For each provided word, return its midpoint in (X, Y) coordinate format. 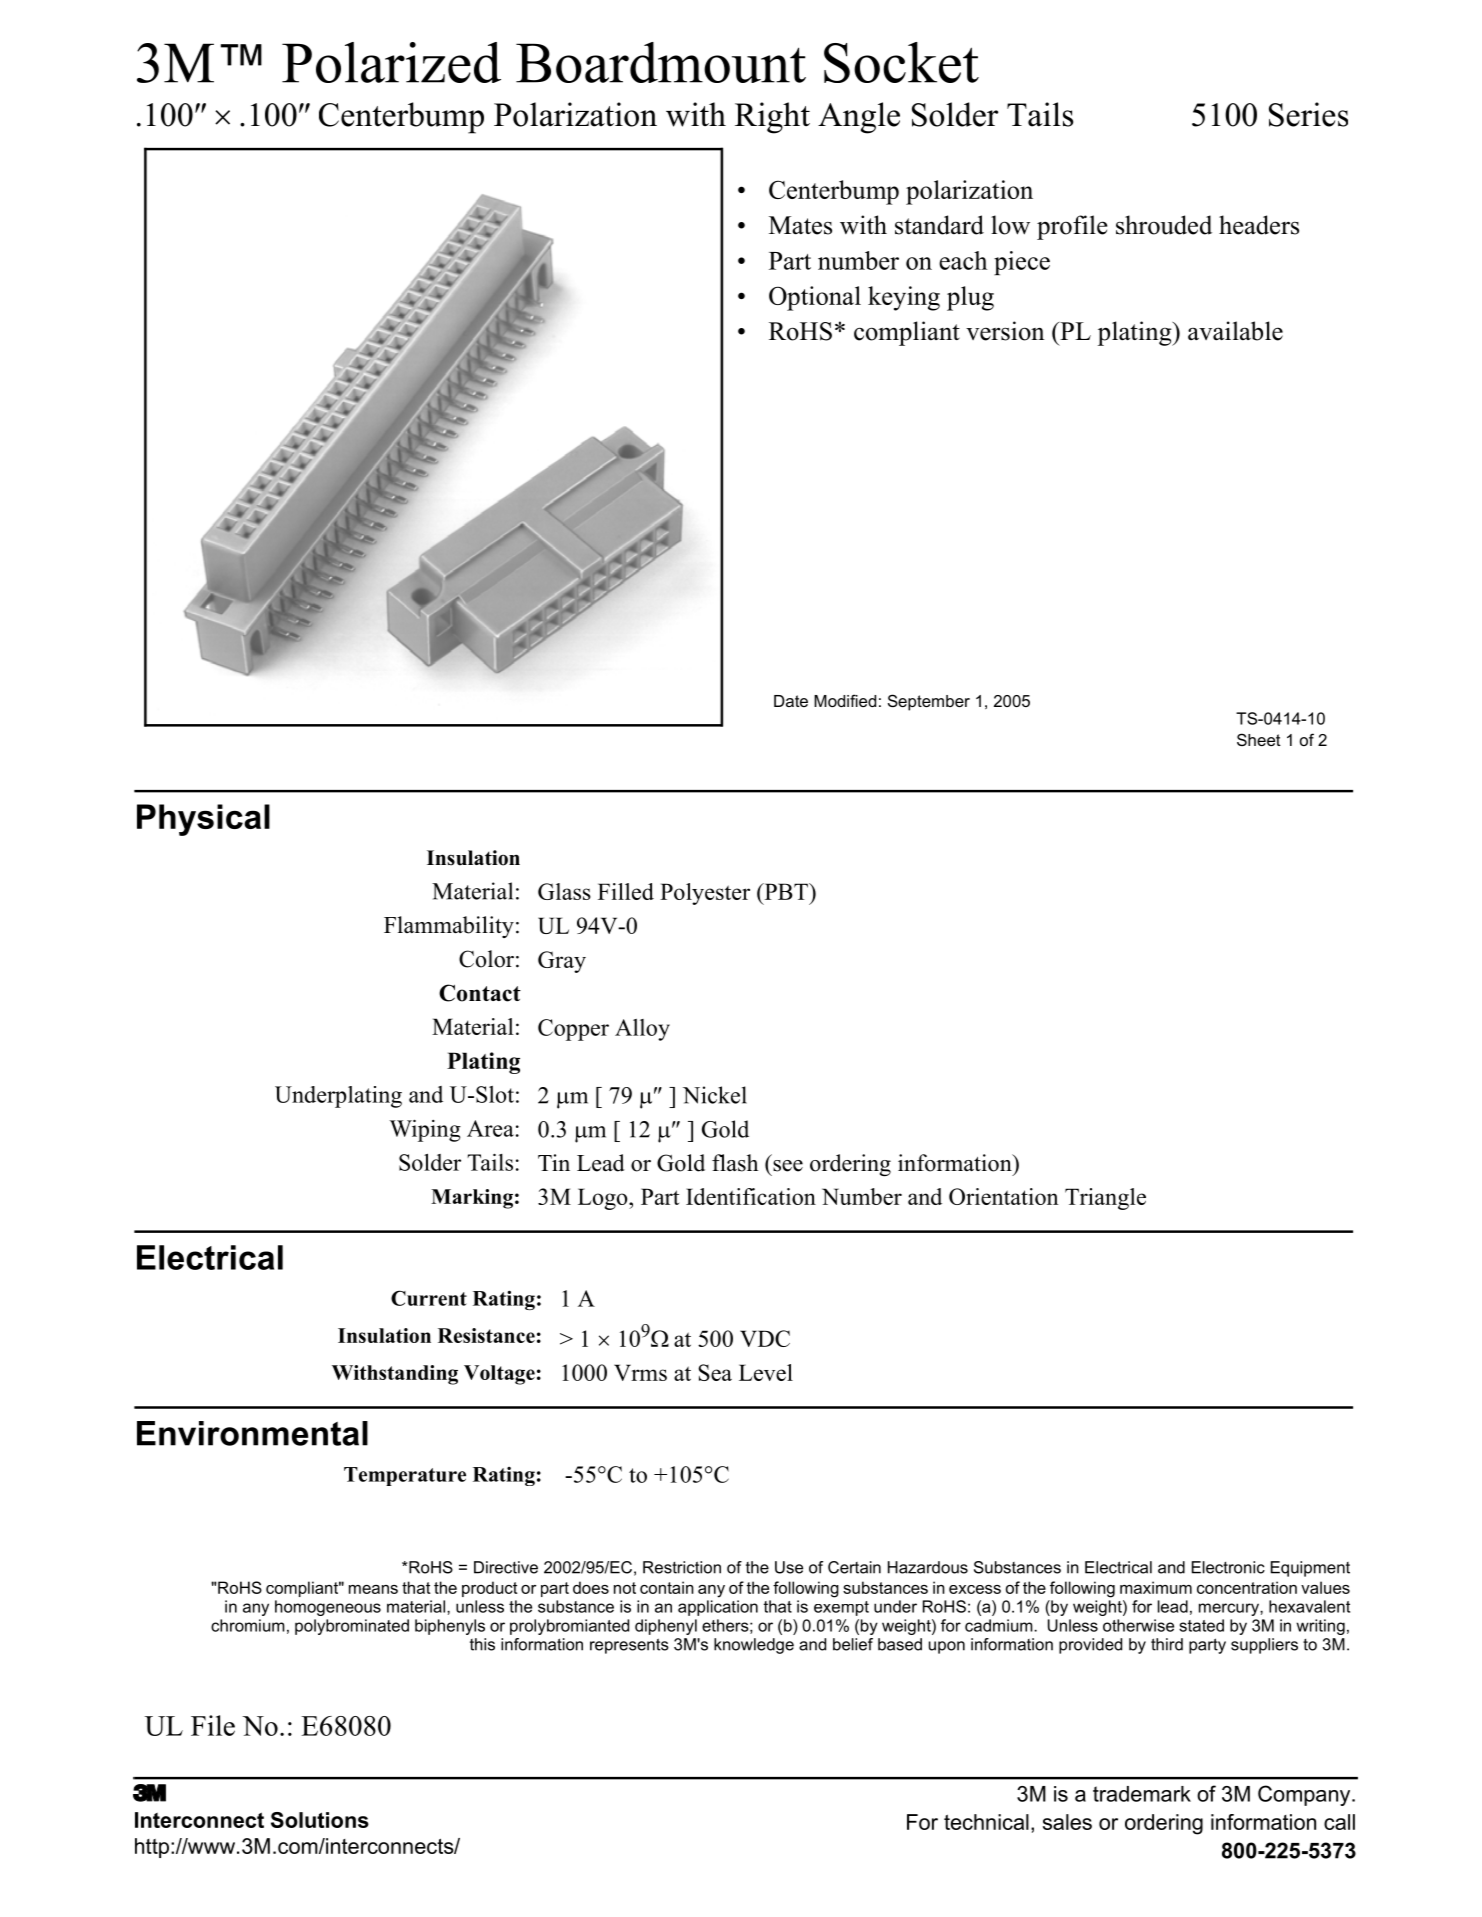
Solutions (320, 1820)
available (1235, 331)
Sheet (1259, 739)
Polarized (391, 62)
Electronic (1228, 1567)
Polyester (705, 894)
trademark (1142, 1794)
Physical (203, 820)
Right (772, 118)
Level (766, 1372)
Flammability (449, 927)
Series (1308, 114)
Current (429, 1298)
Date (791, 701)
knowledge (754, 1646)
